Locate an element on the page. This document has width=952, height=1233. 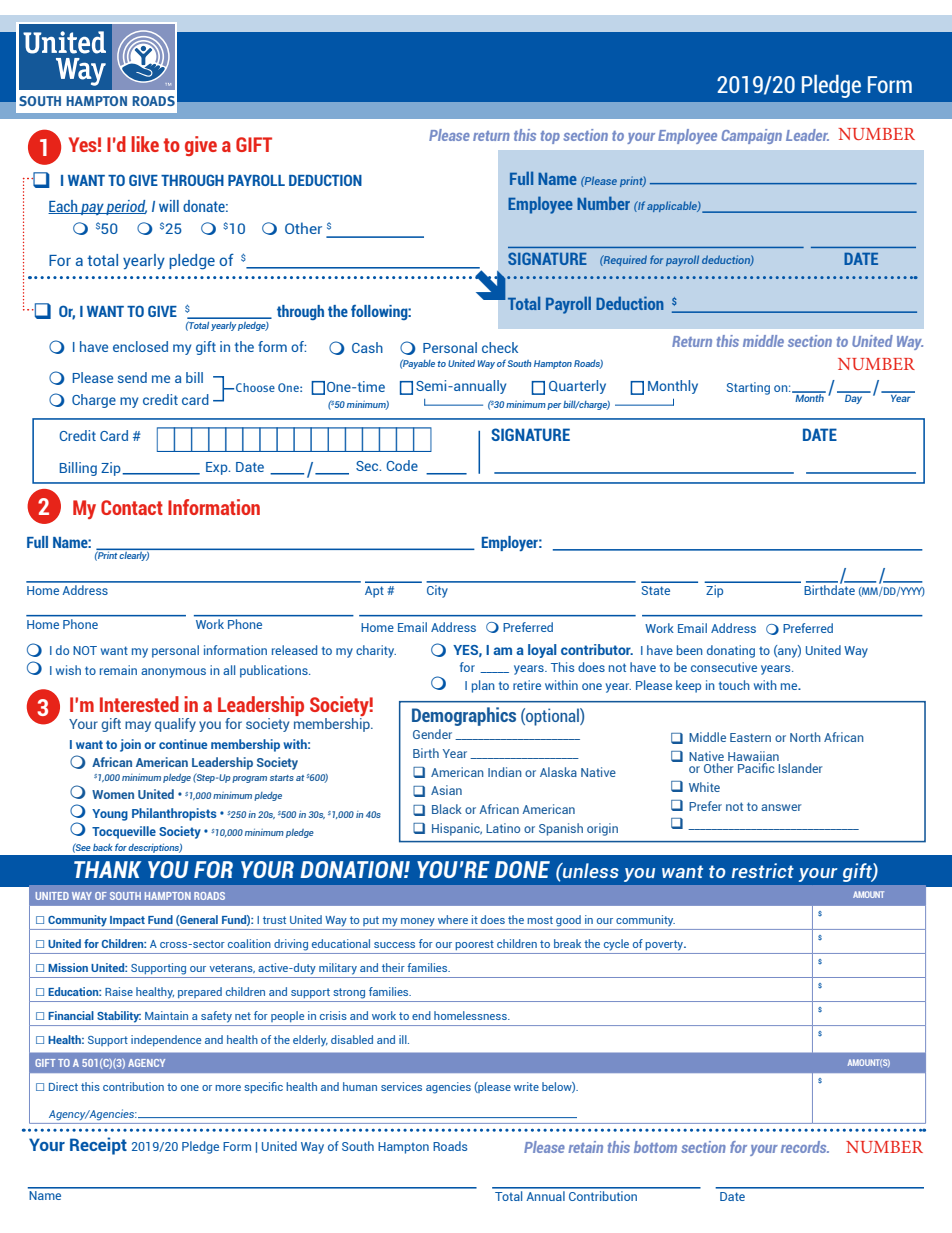
where is located at coordinates (453, 919).
